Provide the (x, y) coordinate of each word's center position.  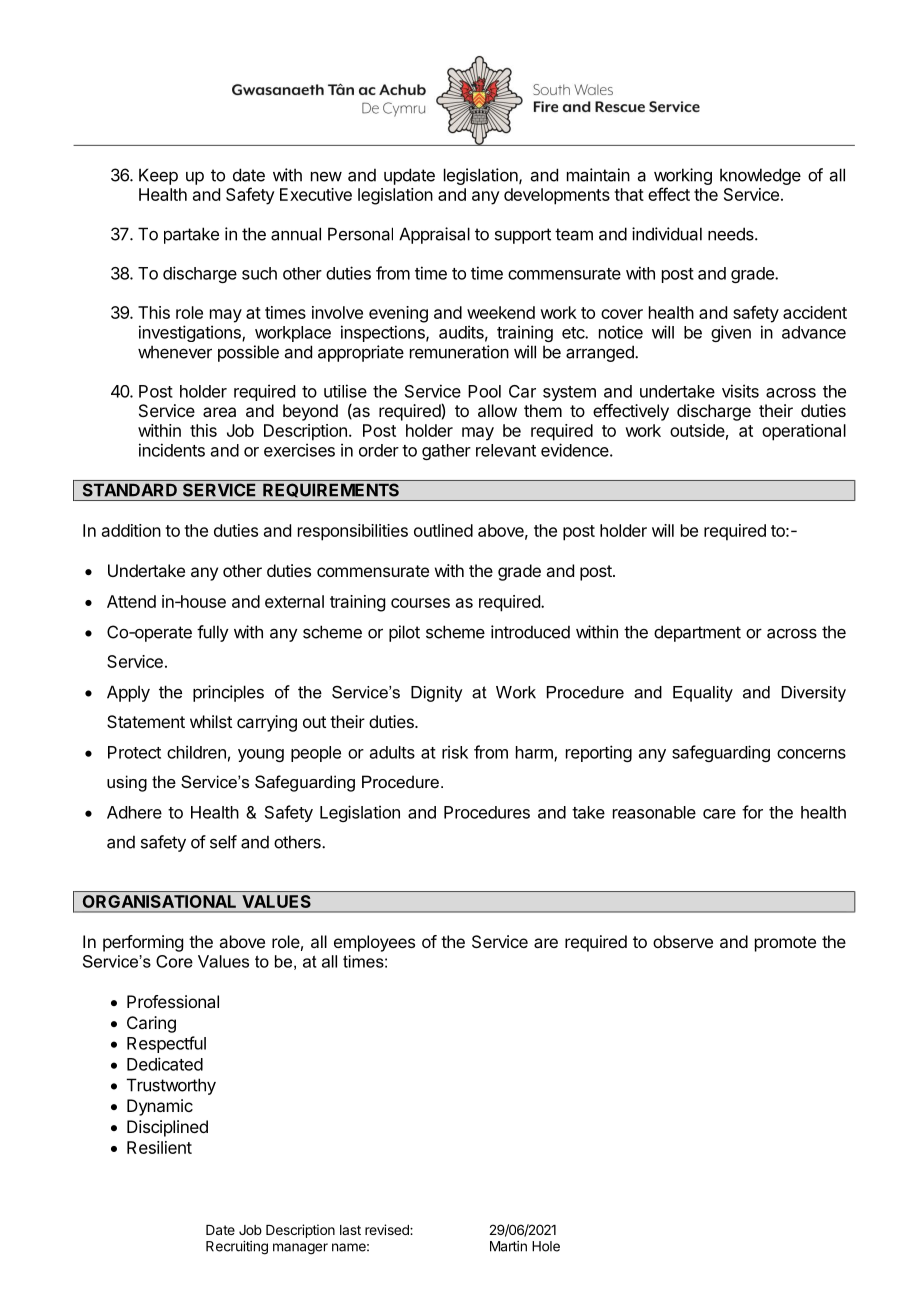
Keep (158, 176)
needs (732, 234)
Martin (508, 1246)
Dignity (437, 694)
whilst (211, 721)
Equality (703, 694)
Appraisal (434, 235)
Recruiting (237, 1248)
